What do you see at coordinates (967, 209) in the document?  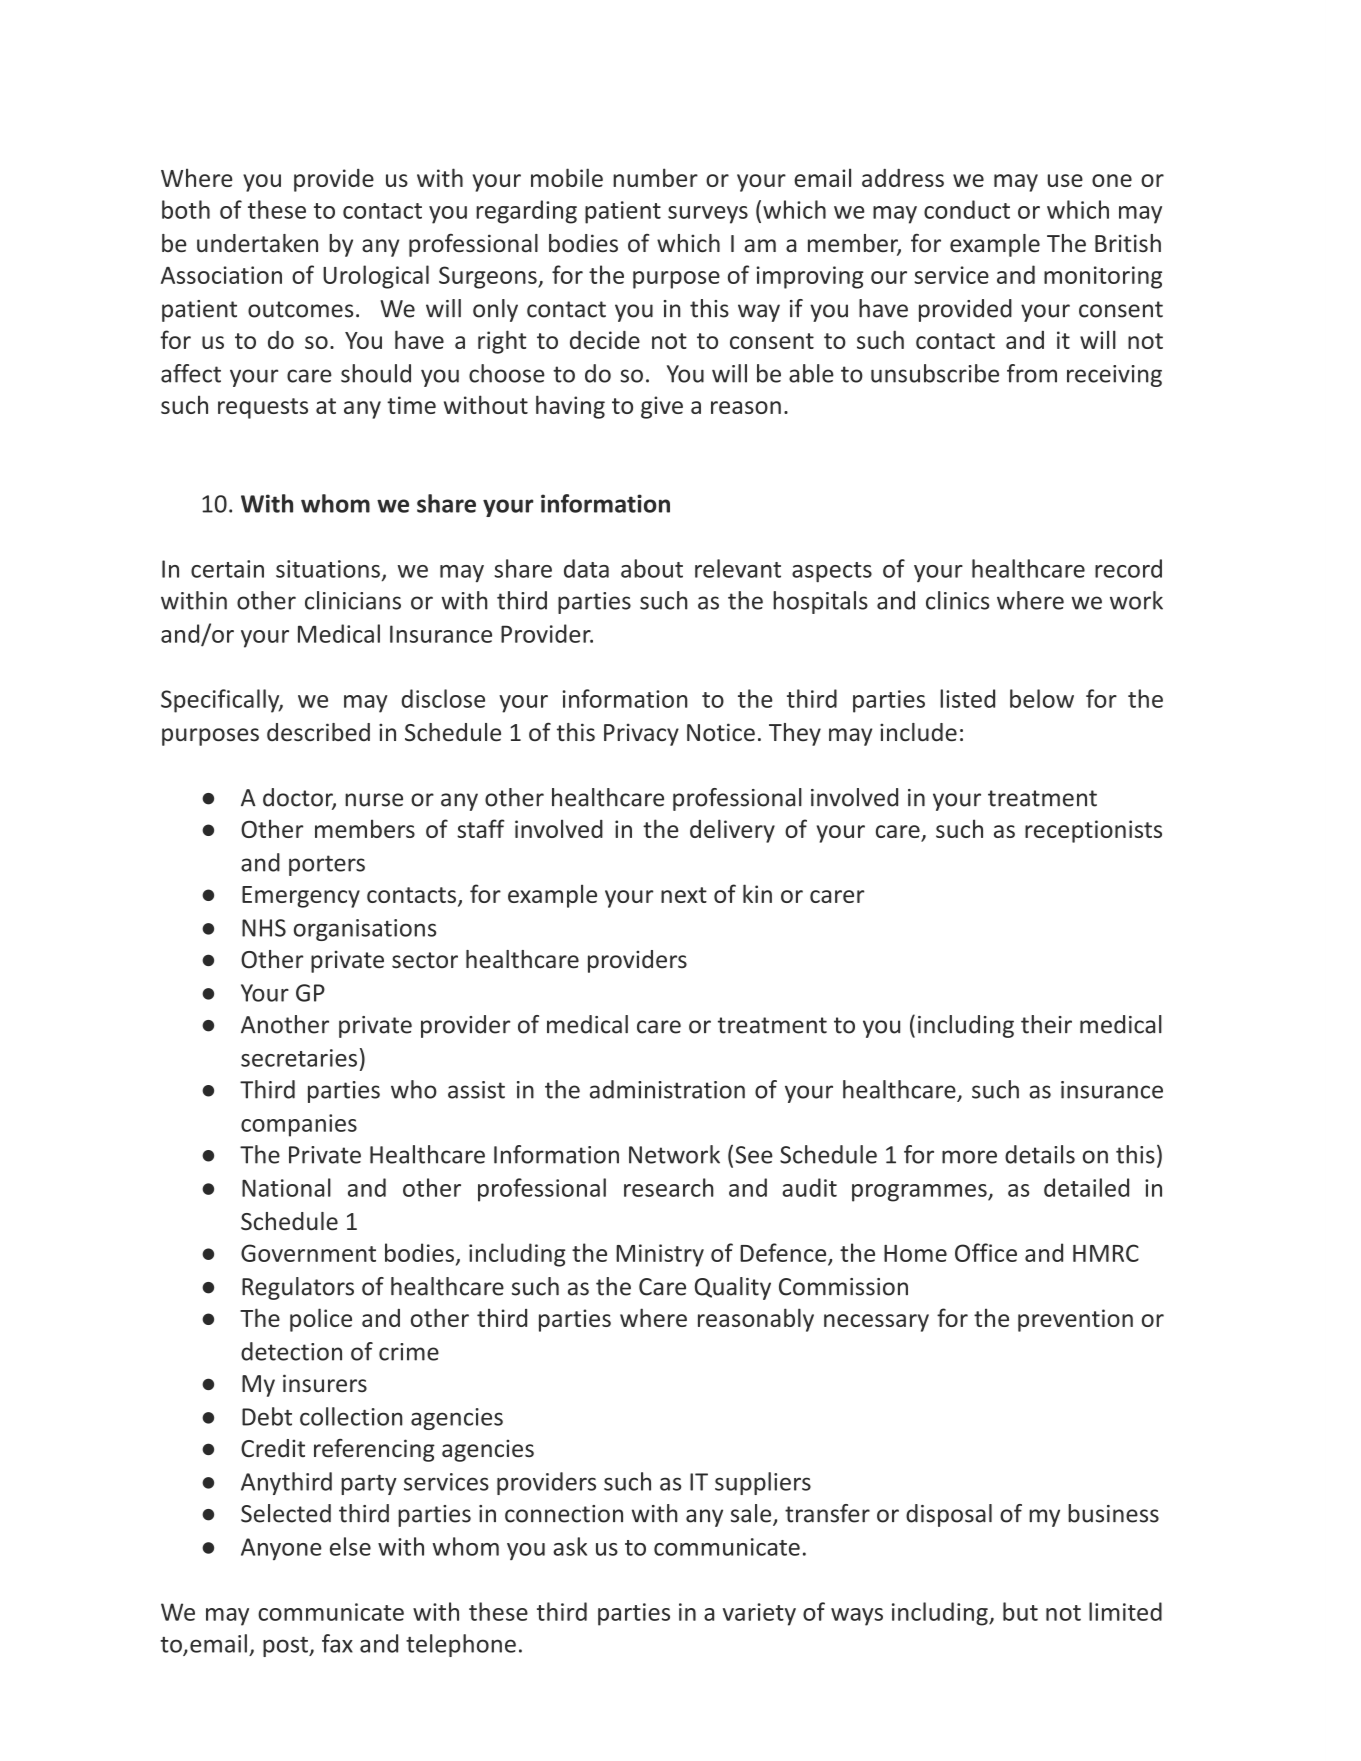 I see `conduct` at bounding box center [967, 209].
